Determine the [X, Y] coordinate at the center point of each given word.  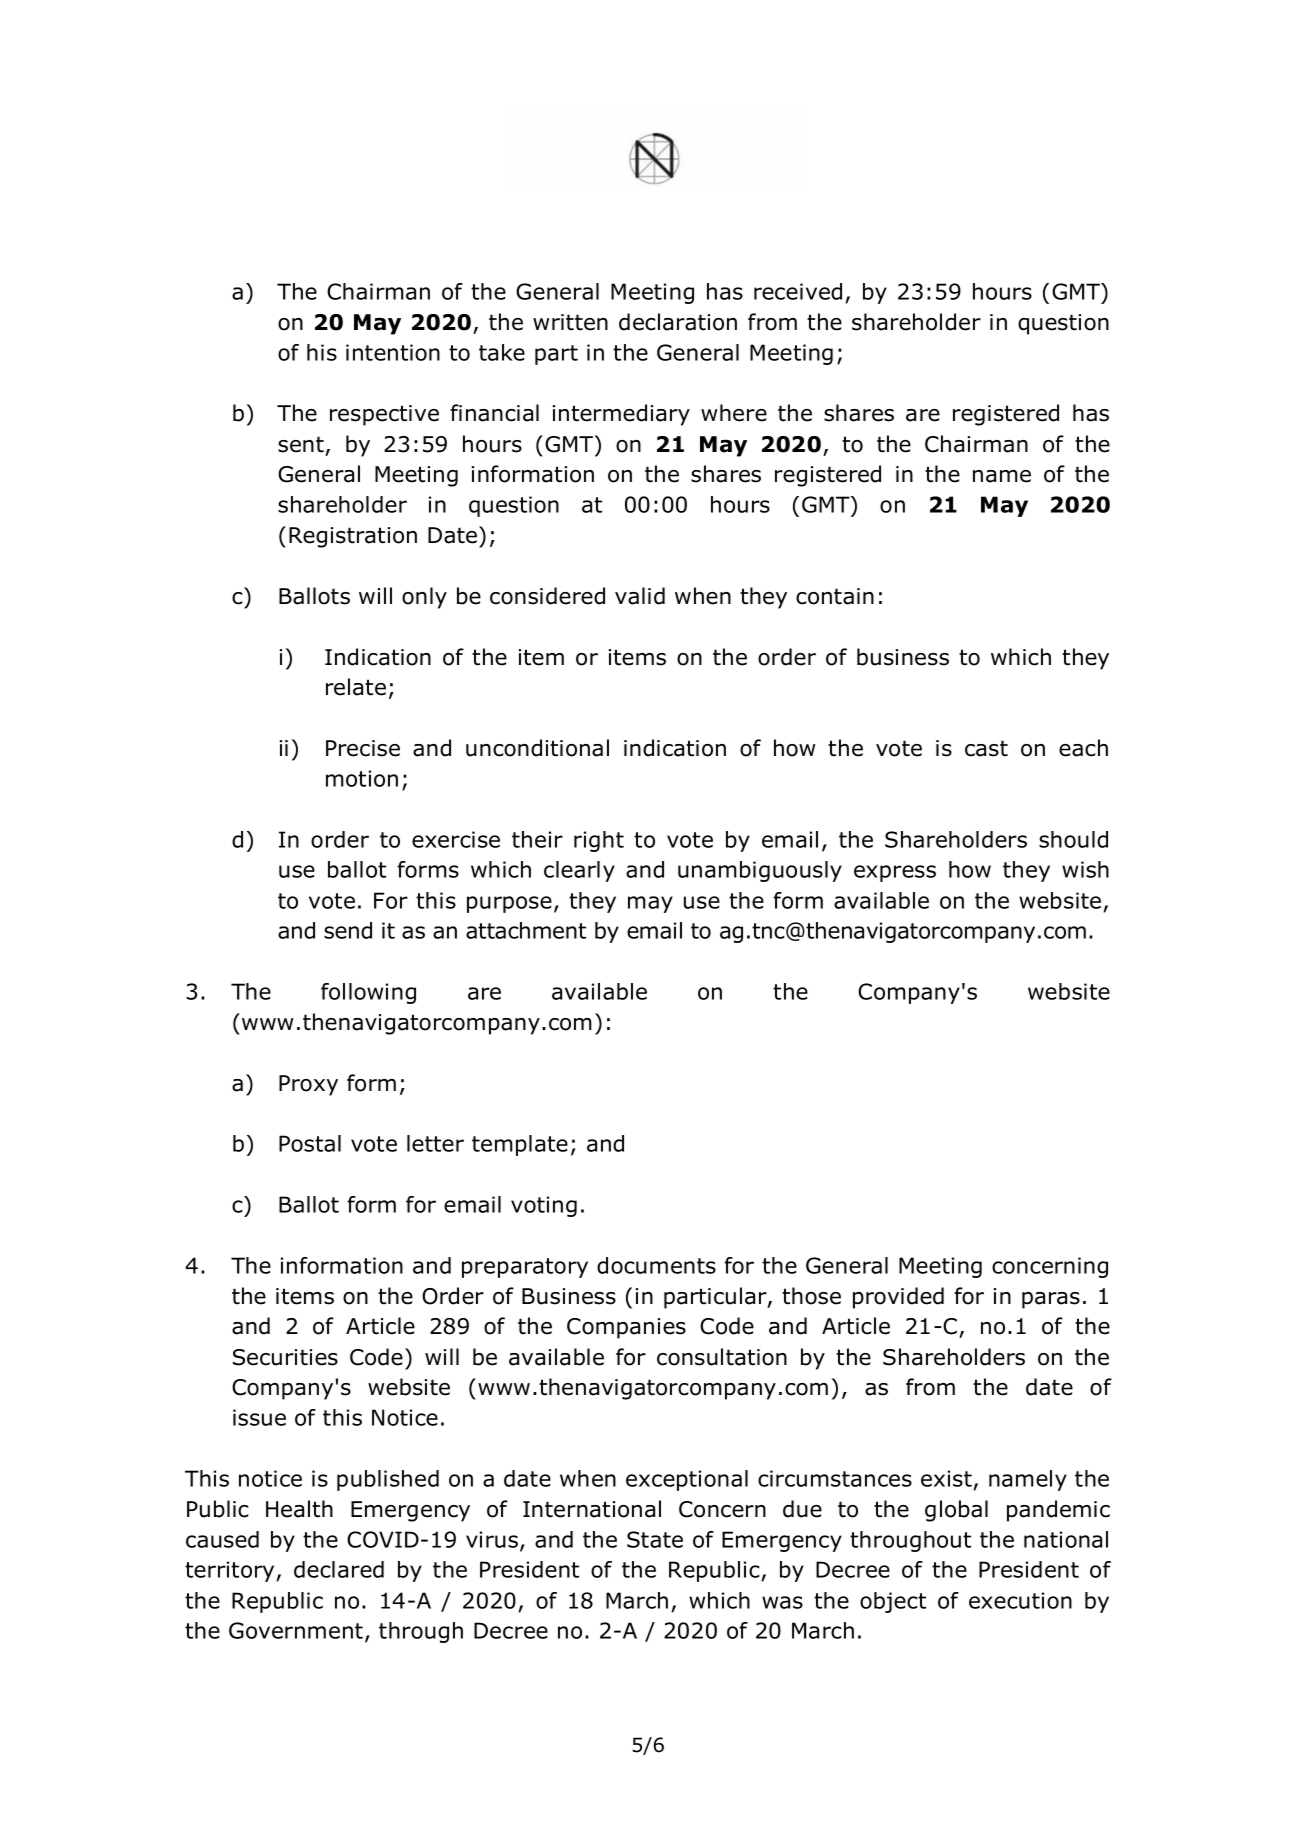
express [895, 873]
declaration [678, 322]
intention [393, 352]
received [798, 291]
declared [339, 1569]
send [348, 930]
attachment [526, 930]
